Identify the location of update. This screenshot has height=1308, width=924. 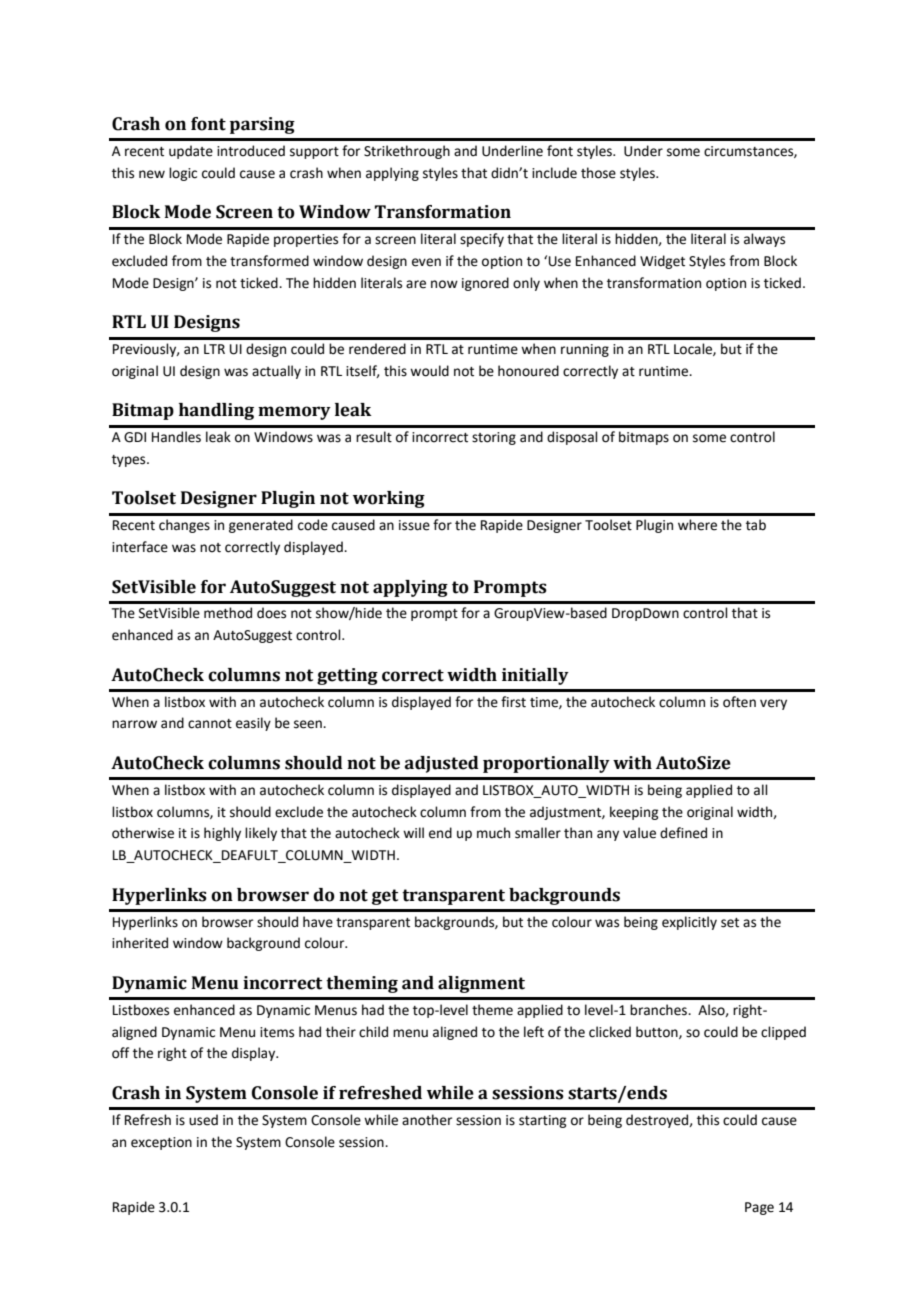
(191, 152).
